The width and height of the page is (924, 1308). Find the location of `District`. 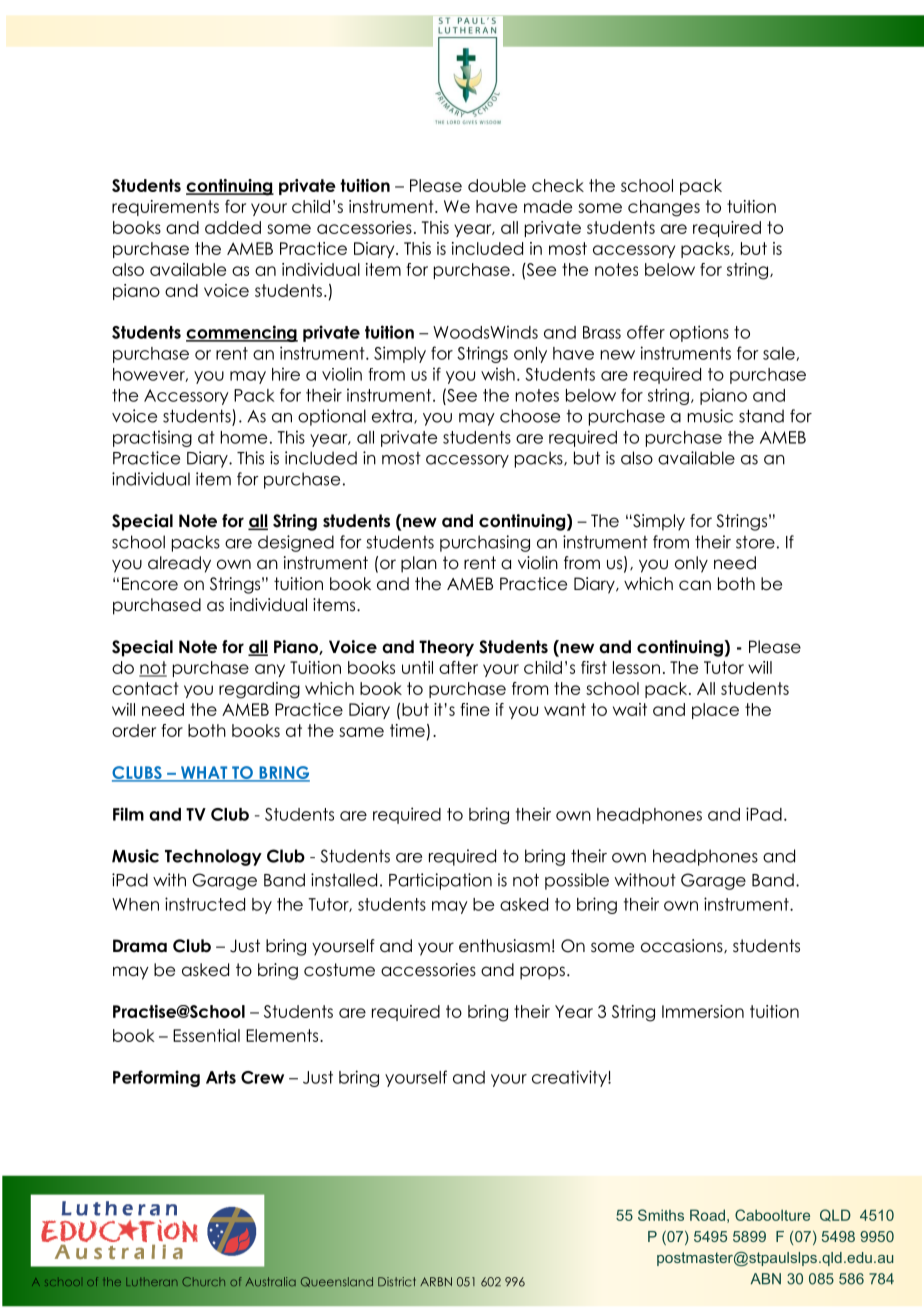

District is located at coordinates (397, 1282).
